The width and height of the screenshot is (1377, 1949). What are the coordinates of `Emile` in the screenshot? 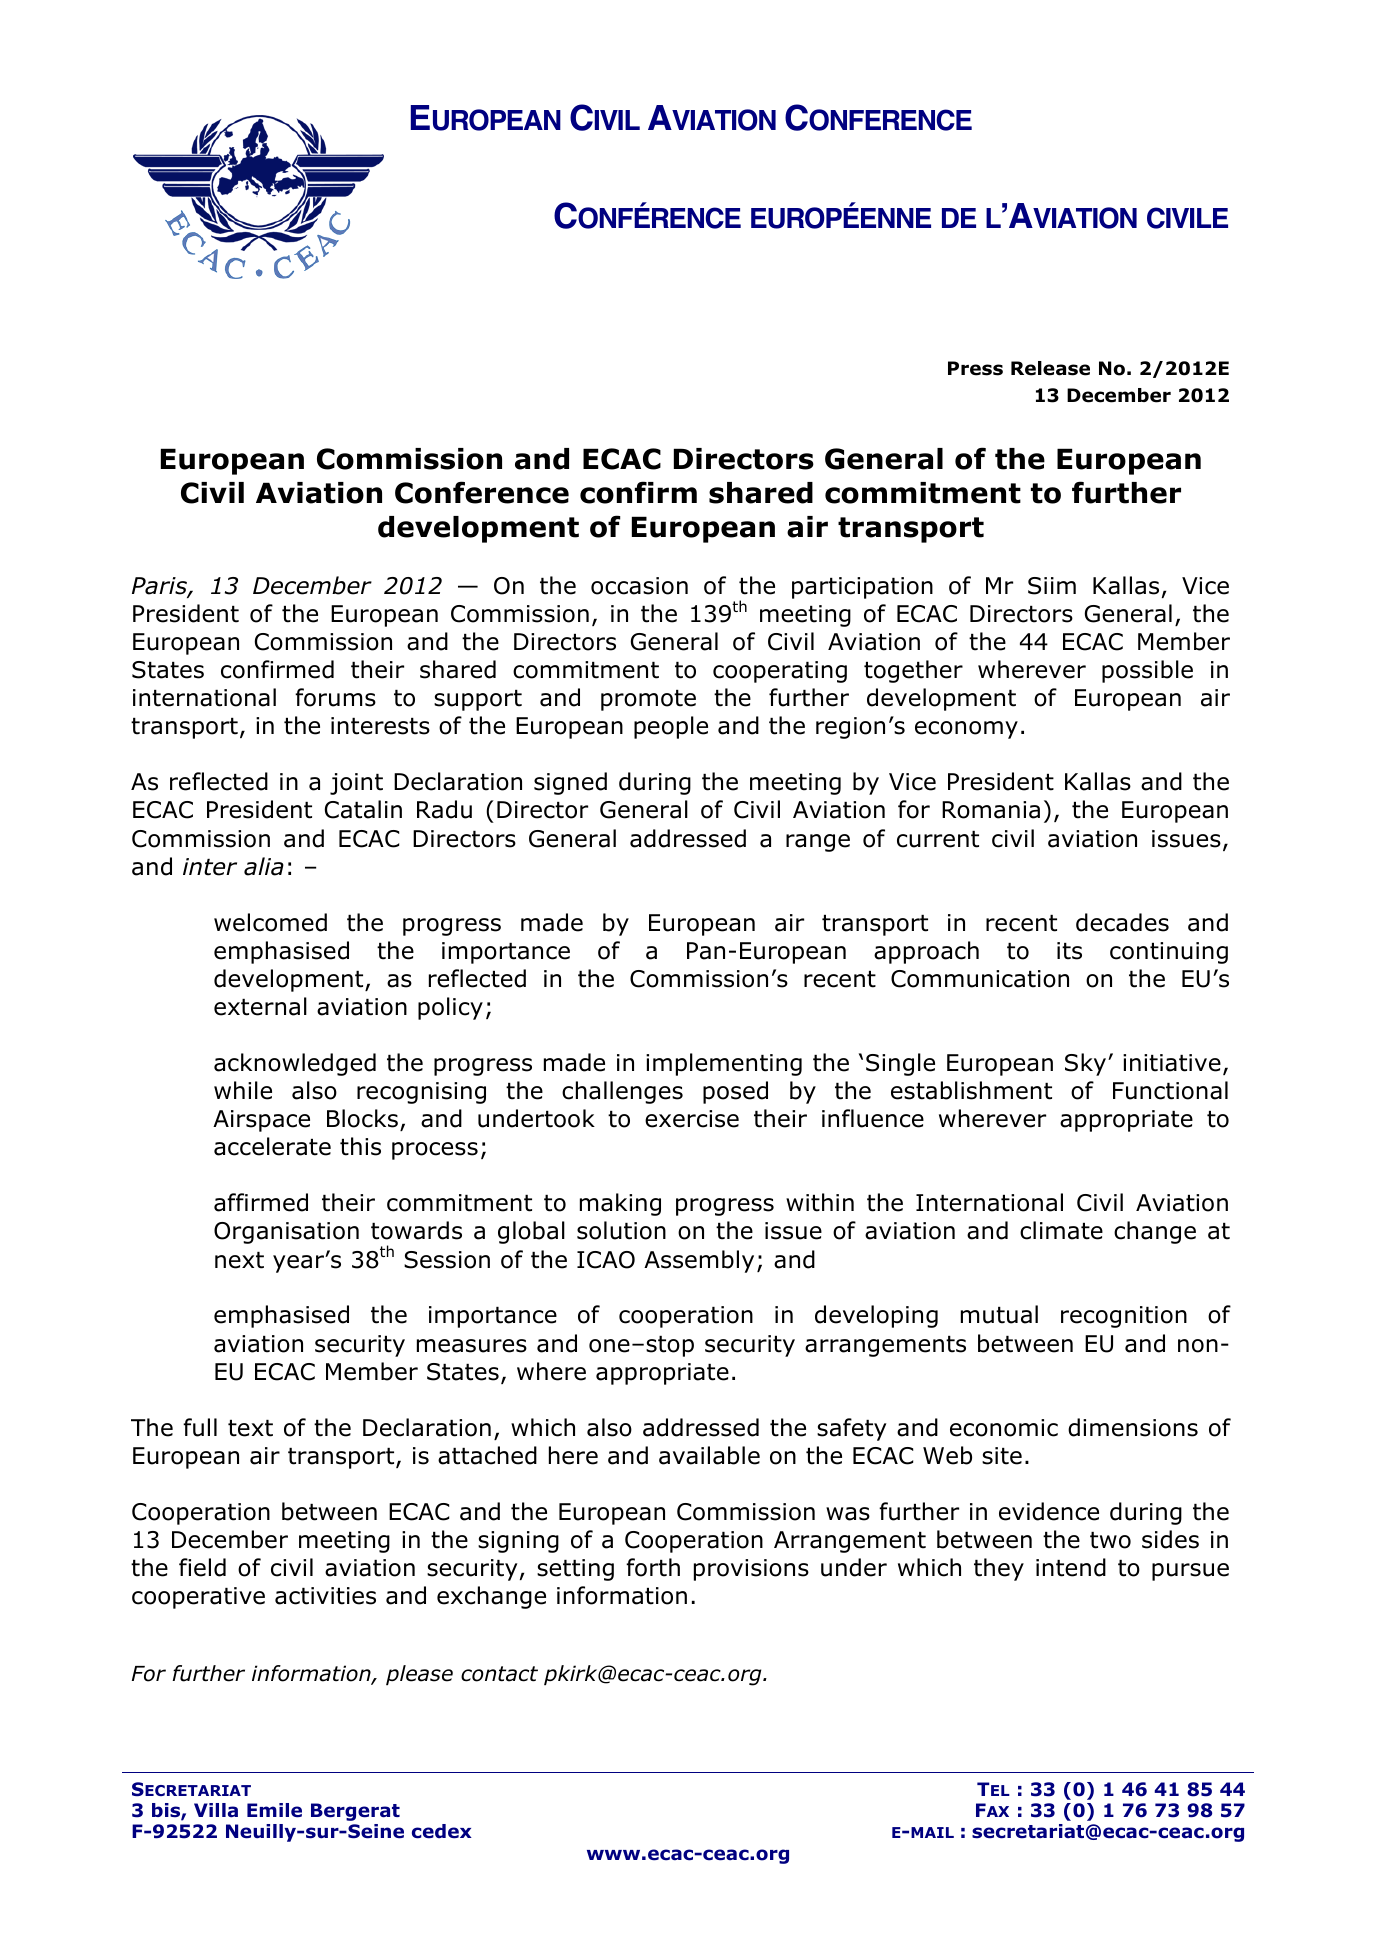 It's located at (274, 1810).
